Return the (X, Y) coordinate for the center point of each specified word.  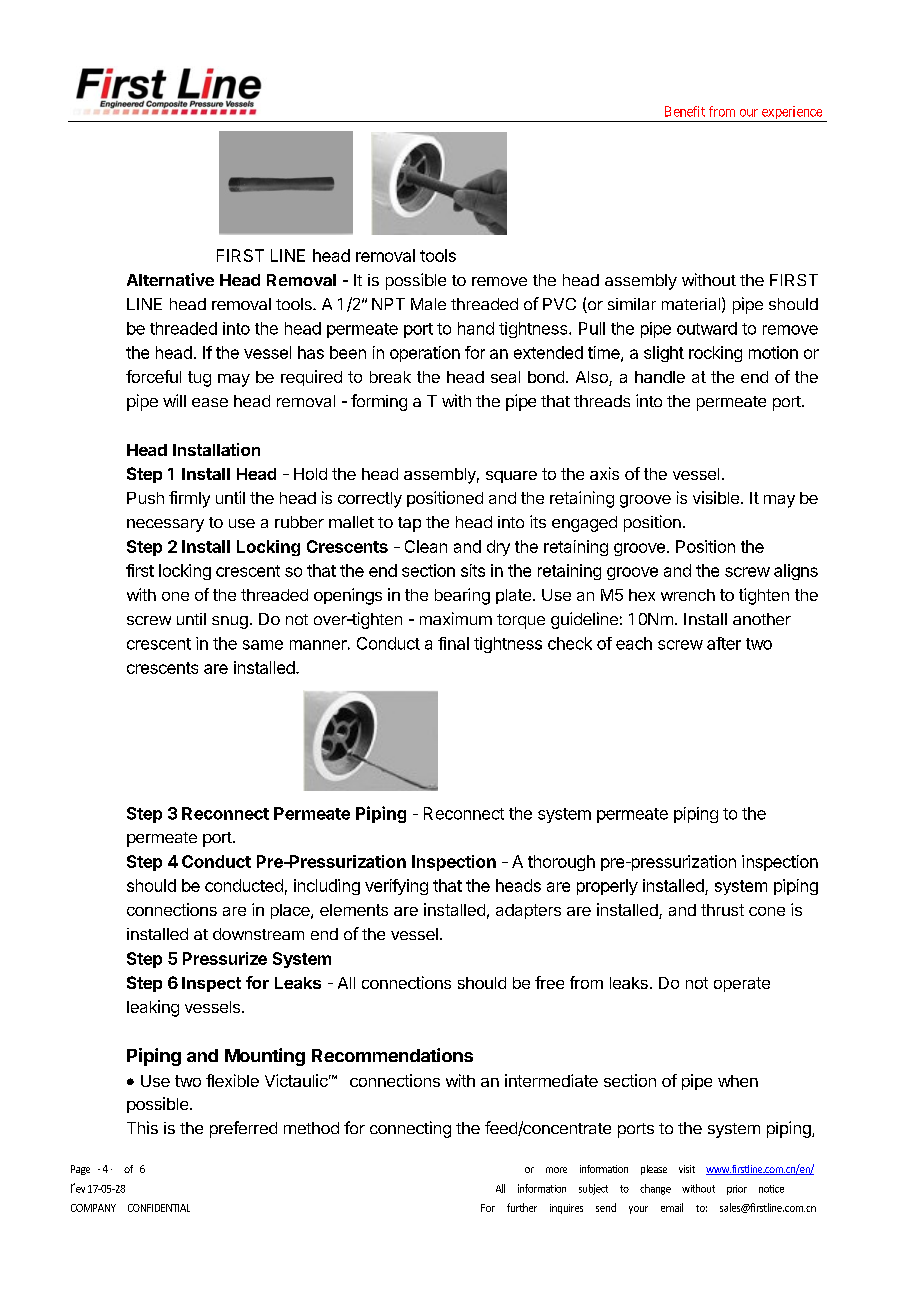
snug (230, 622)
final (453, 643)
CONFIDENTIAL (159, 1208)
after (724, 643)
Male (428, 304)
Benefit (685, 111)
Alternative (170, 279)
